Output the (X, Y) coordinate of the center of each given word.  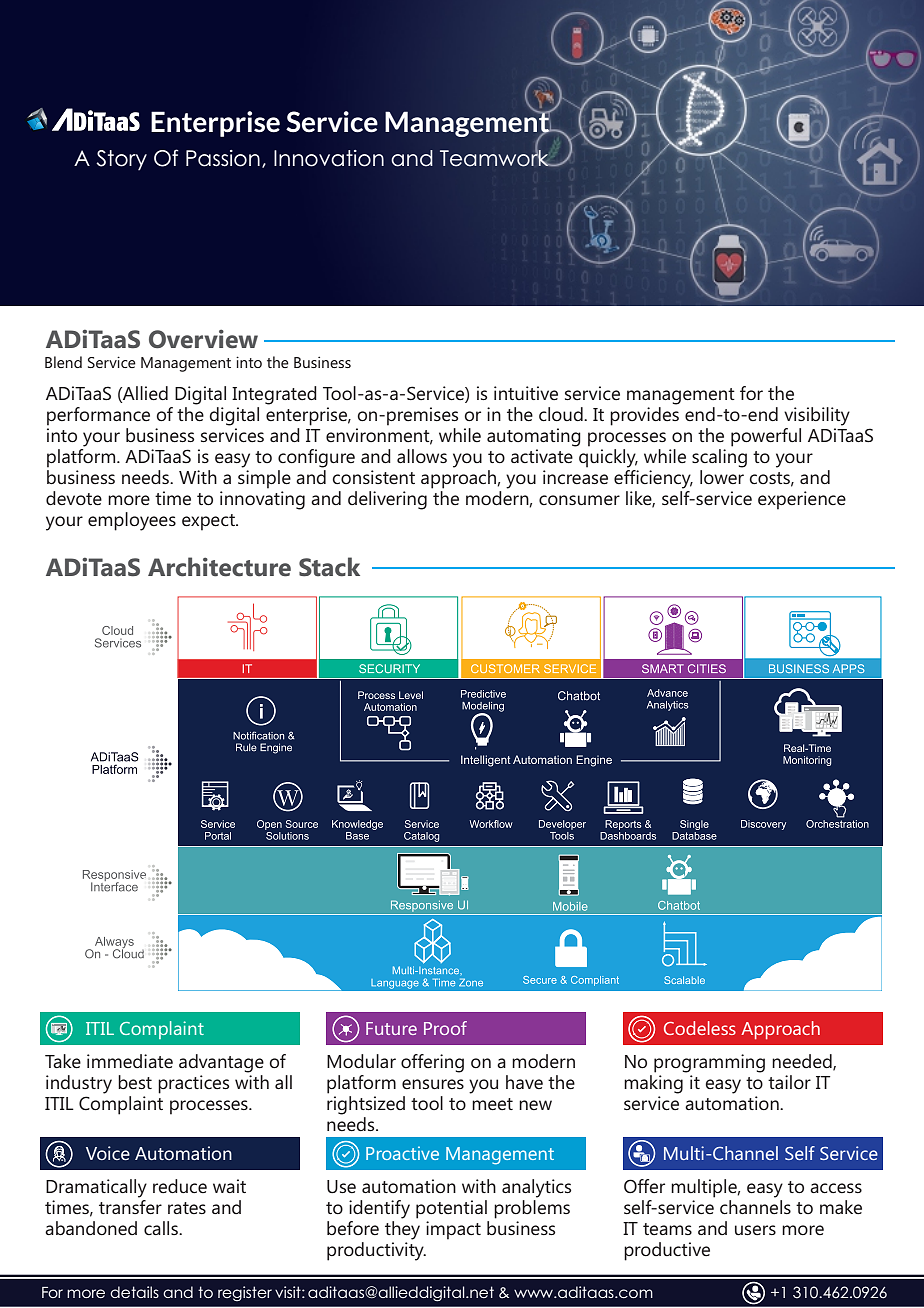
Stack (329, 567)
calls (162, 1228)
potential (451, 1209)
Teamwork (495, 157)
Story (121, 160)
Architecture (219, 567)
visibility (817, 416)
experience (802, 500)
